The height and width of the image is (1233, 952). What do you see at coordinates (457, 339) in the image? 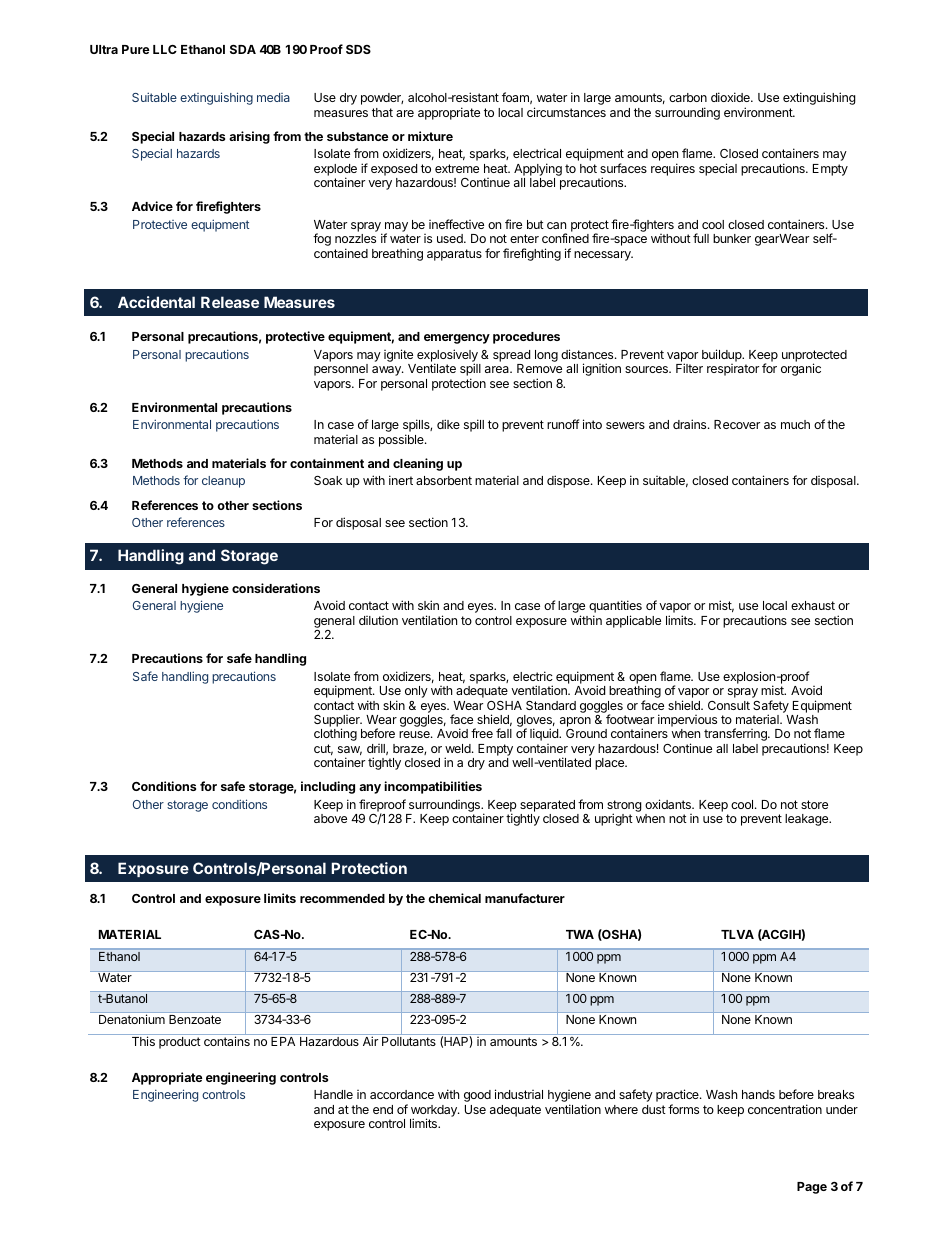
I see `emergency` at bounding box center [457, 339].
